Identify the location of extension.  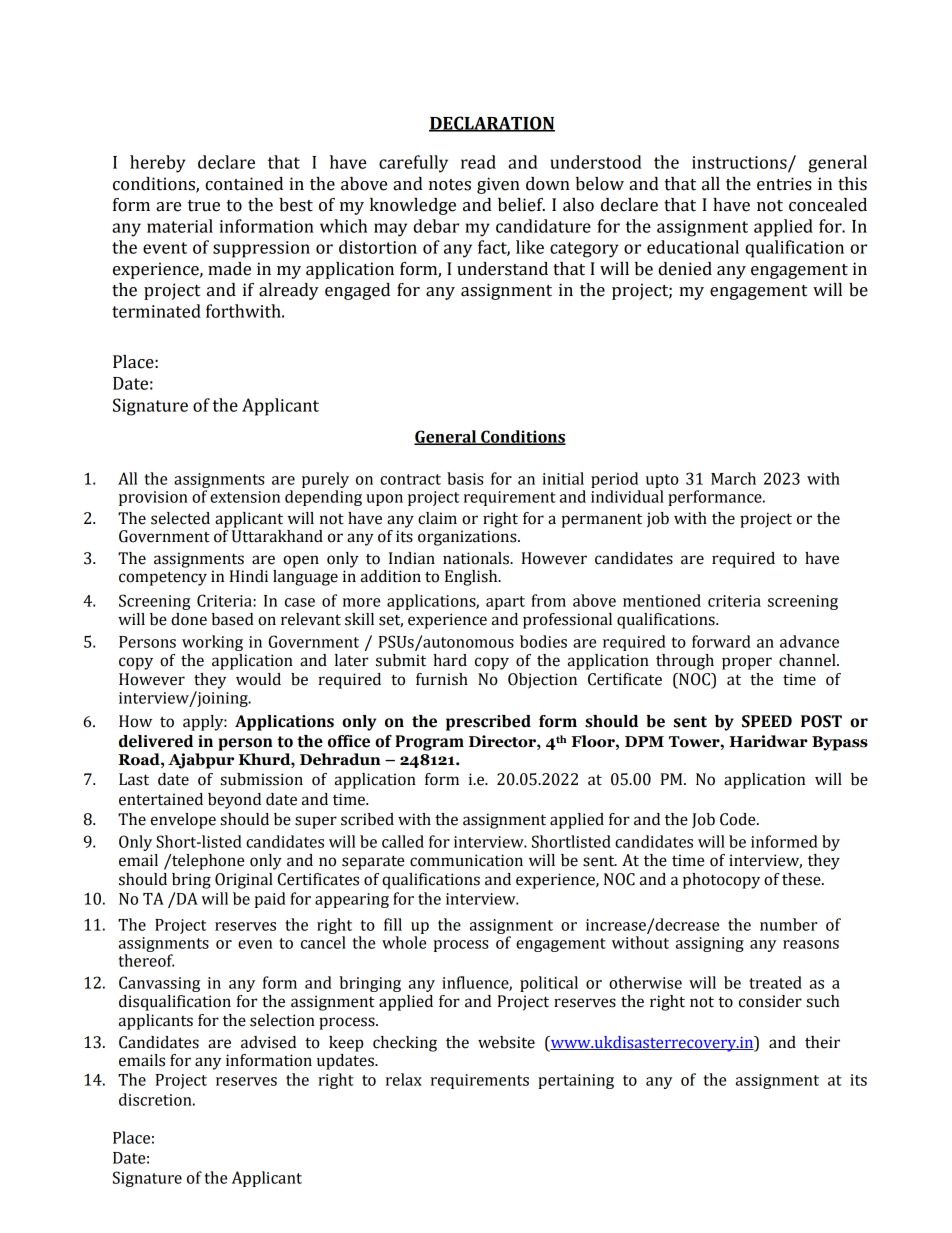
(245, 497).
